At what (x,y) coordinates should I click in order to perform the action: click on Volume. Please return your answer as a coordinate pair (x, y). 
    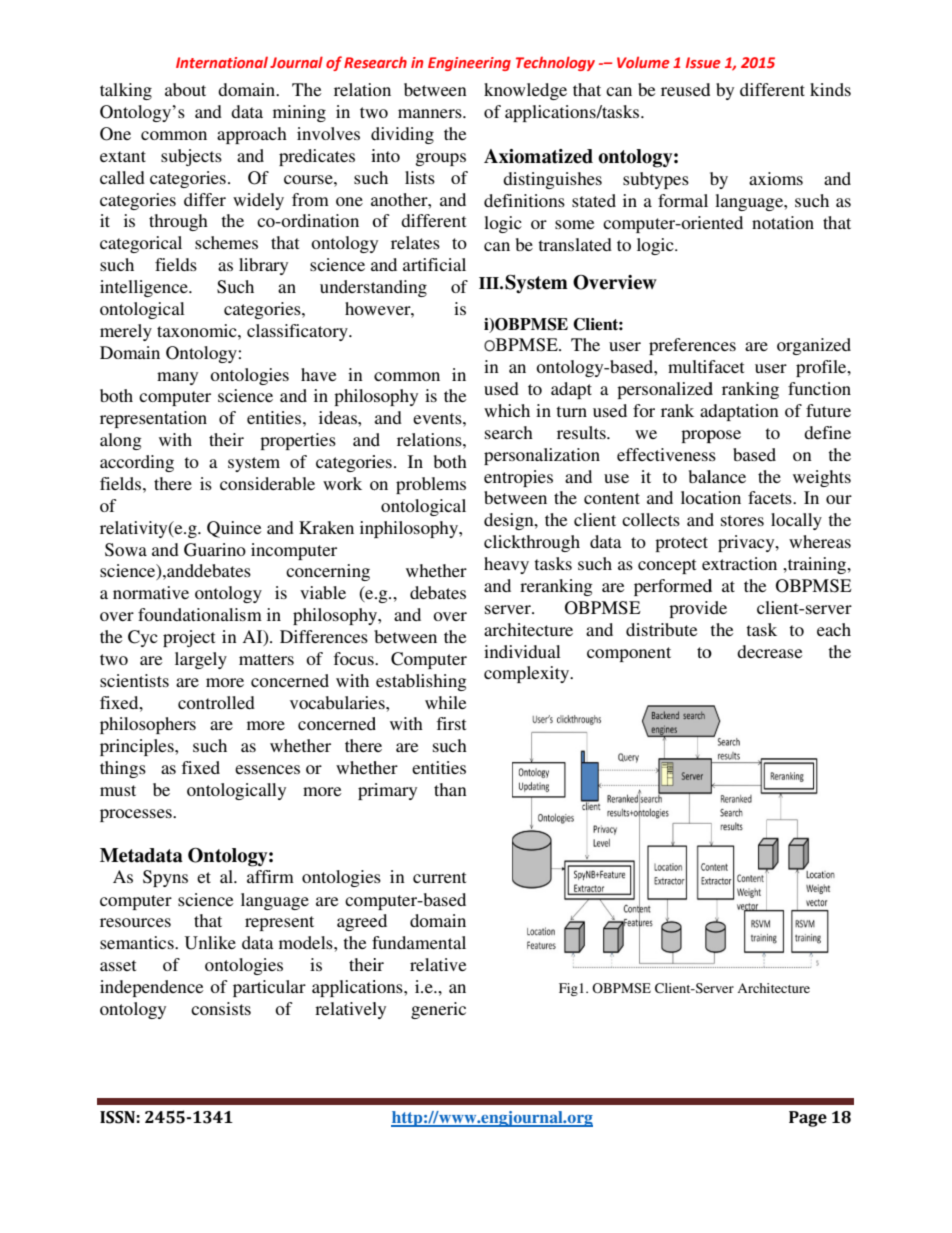
    Looking at the image, I should click on (643, 62).
